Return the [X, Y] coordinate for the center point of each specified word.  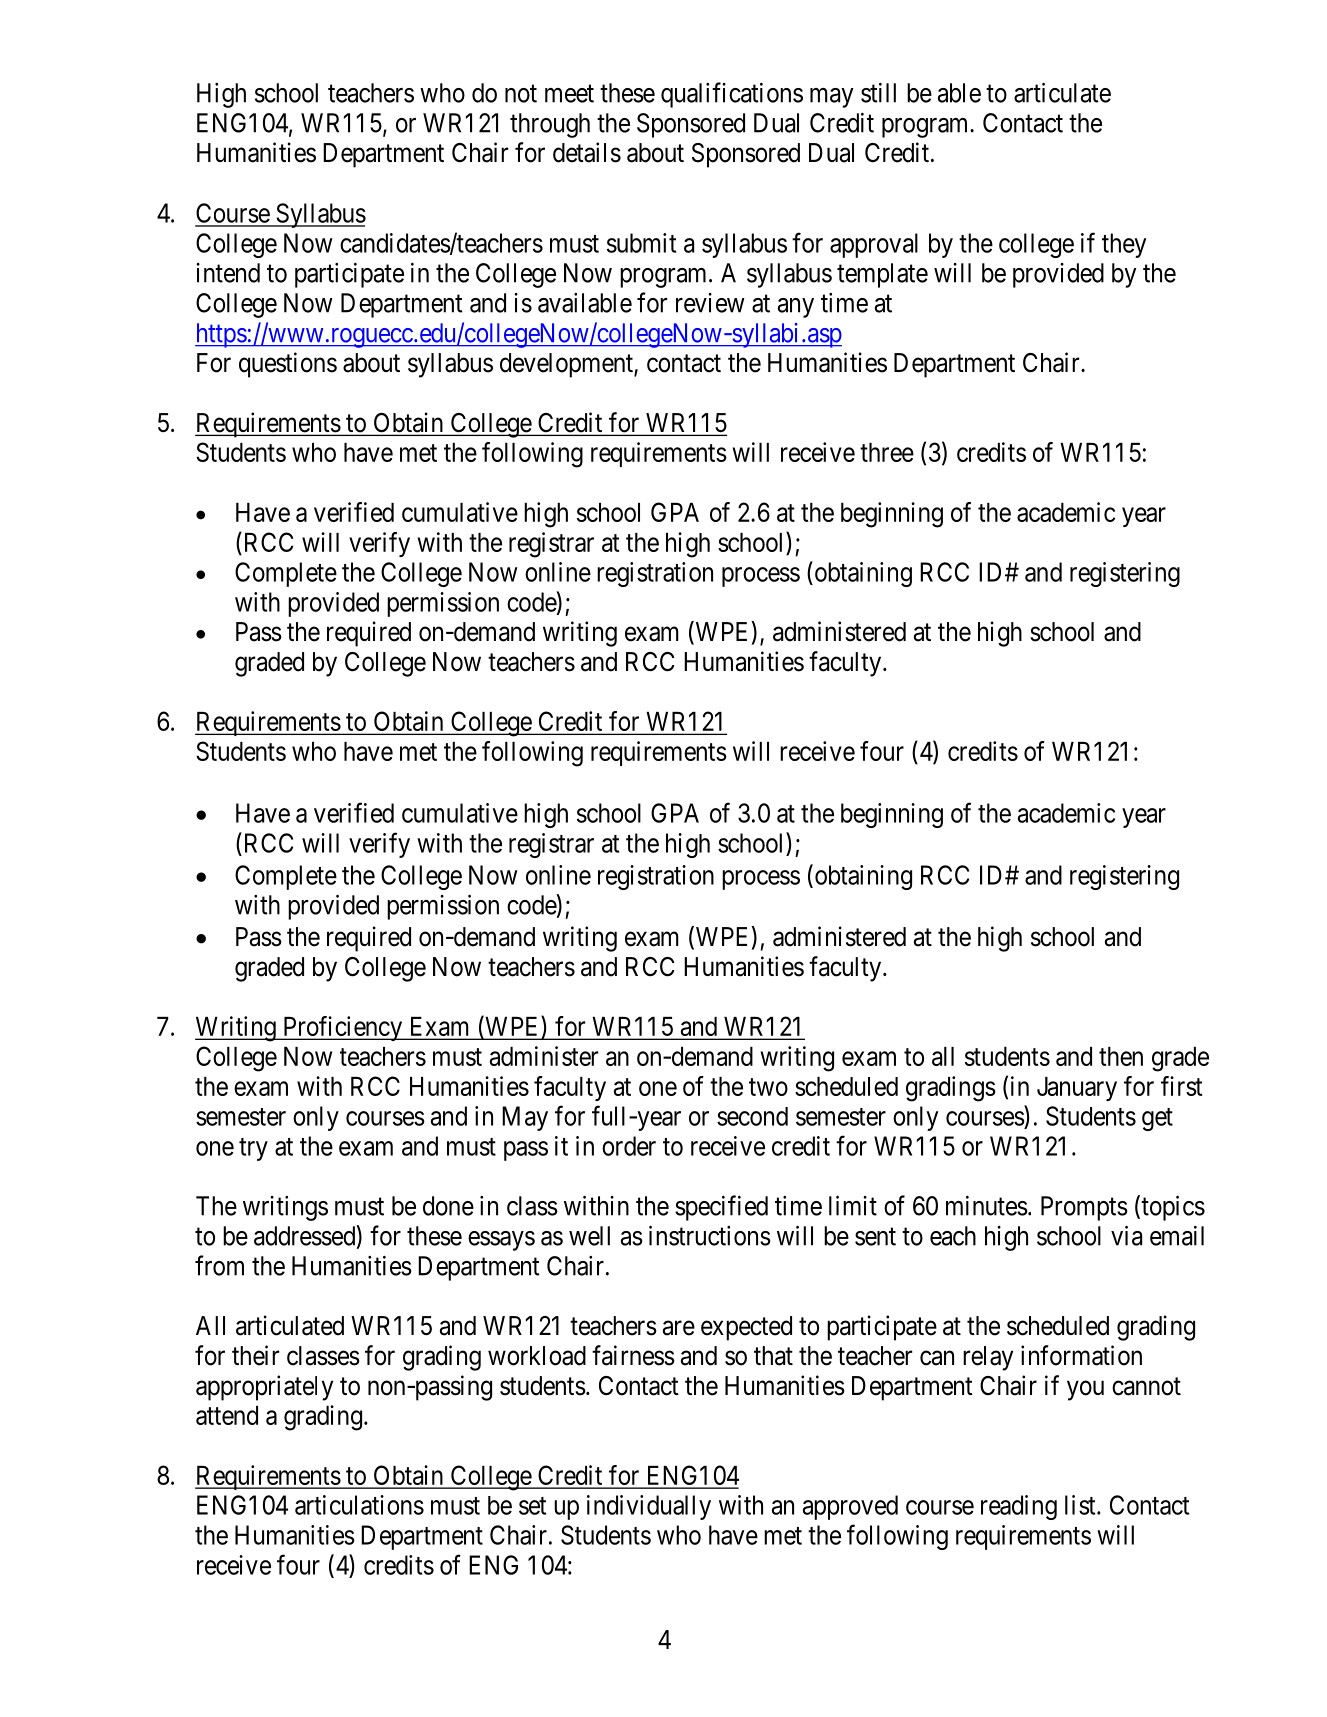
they [1124, 245]
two [768, 1087]
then [1121, 1056]
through [550, 125]
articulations [359, 1505]
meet [569, 94]
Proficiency [343, 1028]
